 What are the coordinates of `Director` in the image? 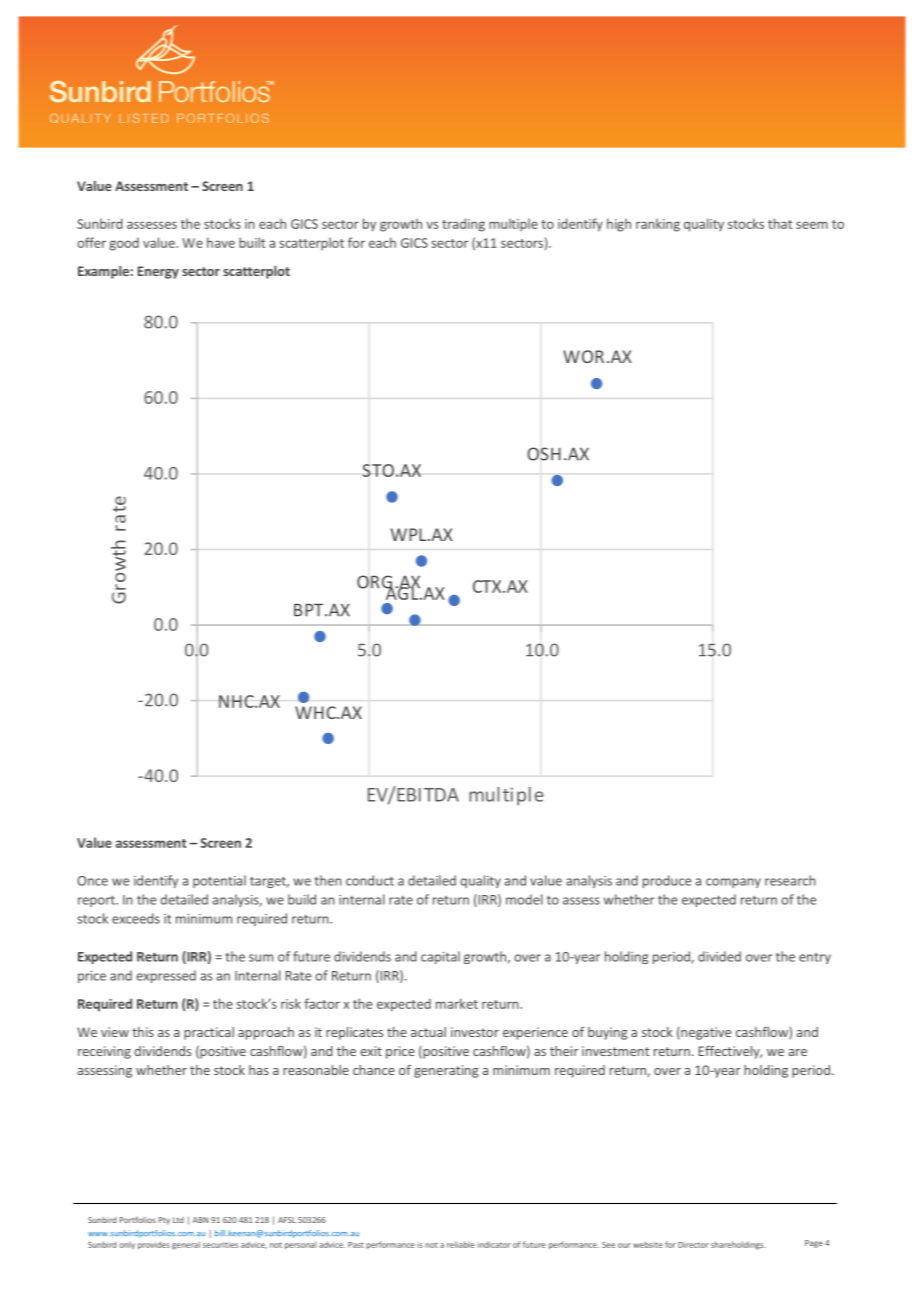 It's located at (693, 1245).
